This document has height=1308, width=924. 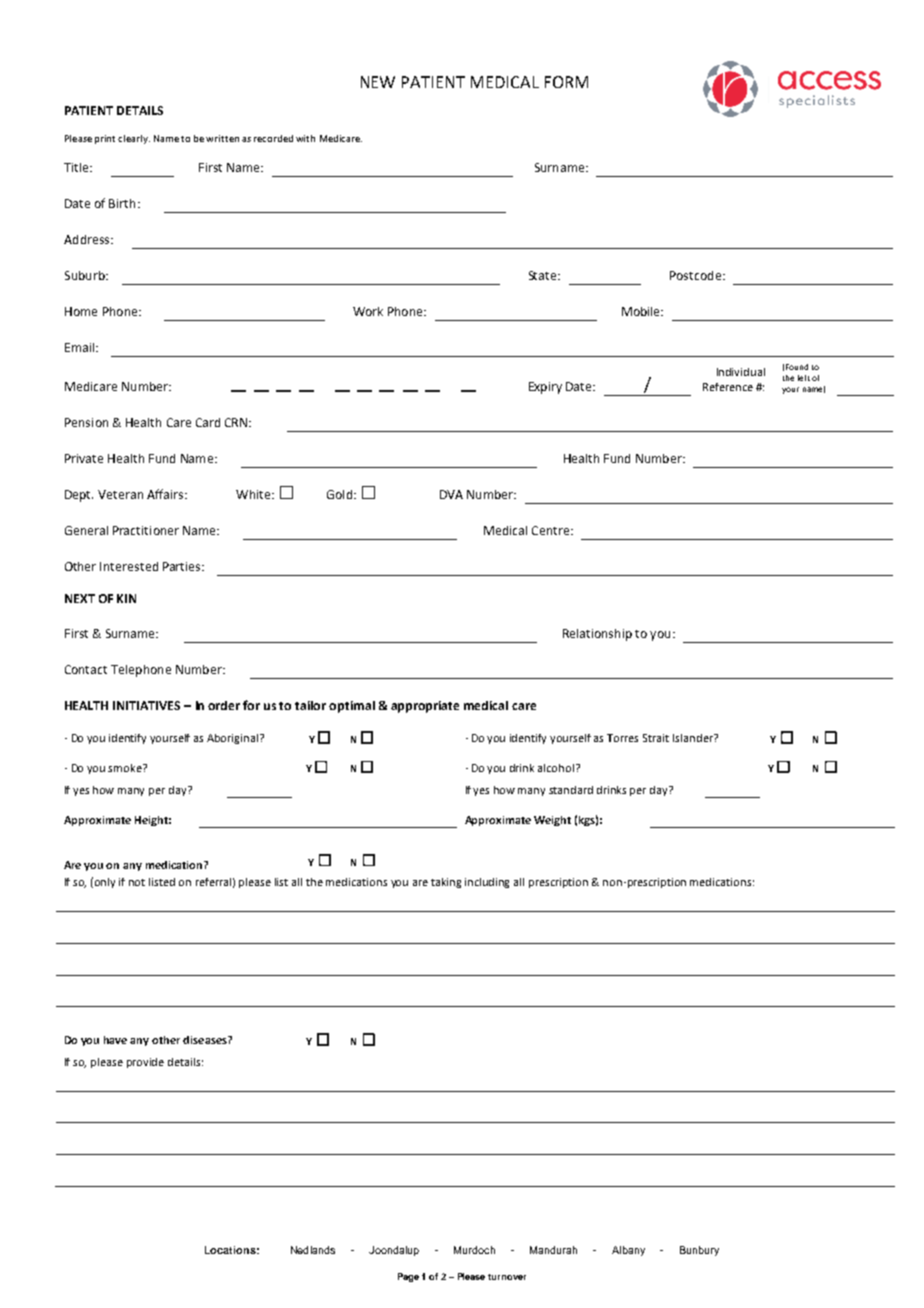 I want to click on Strait, so click(x=656, y=738).
